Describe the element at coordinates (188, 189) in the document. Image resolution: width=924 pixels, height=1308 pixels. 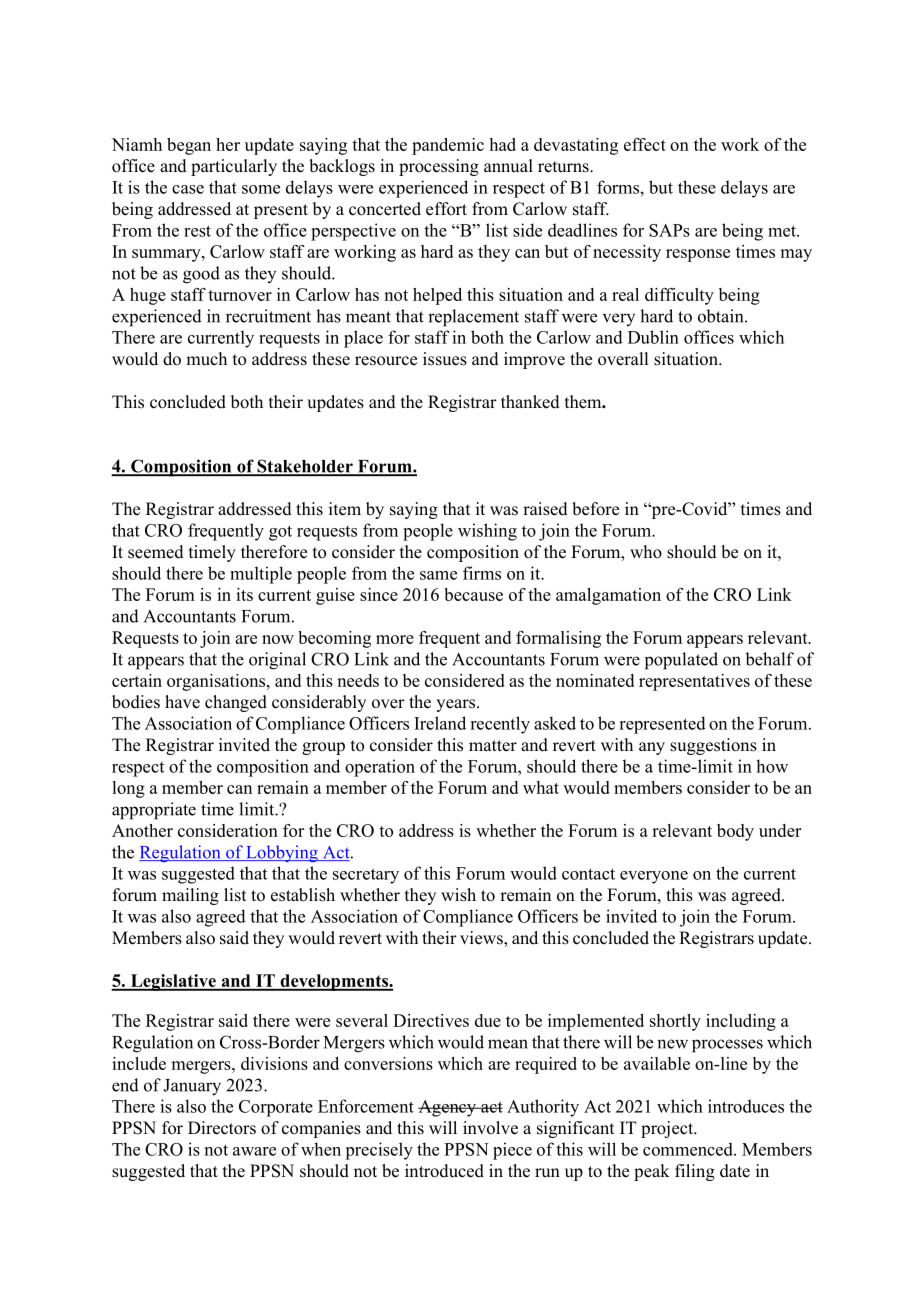
I see `case` at that location.
